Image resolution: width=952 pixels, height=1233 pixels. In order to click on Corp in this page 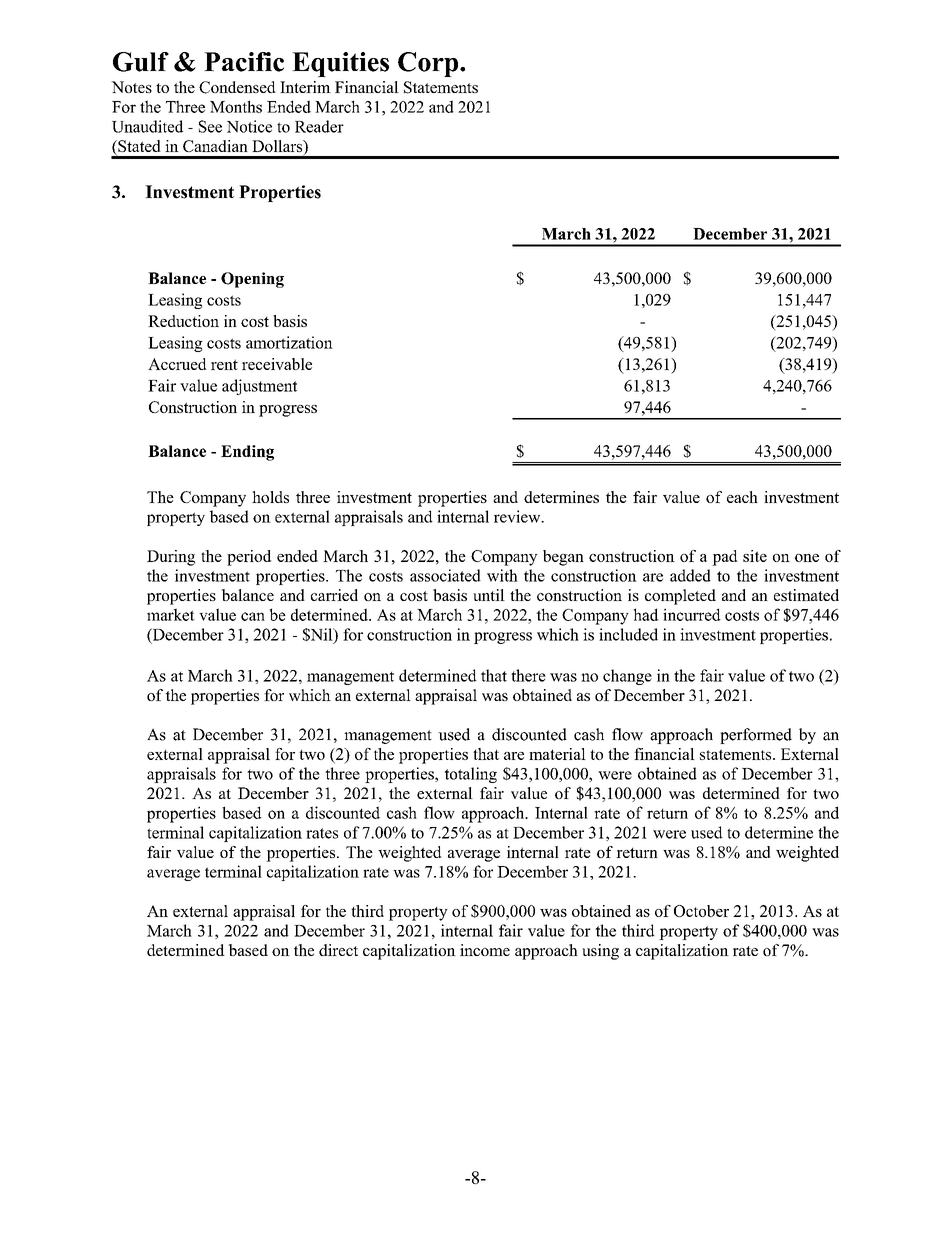, I will do `click(429, 64)`.
